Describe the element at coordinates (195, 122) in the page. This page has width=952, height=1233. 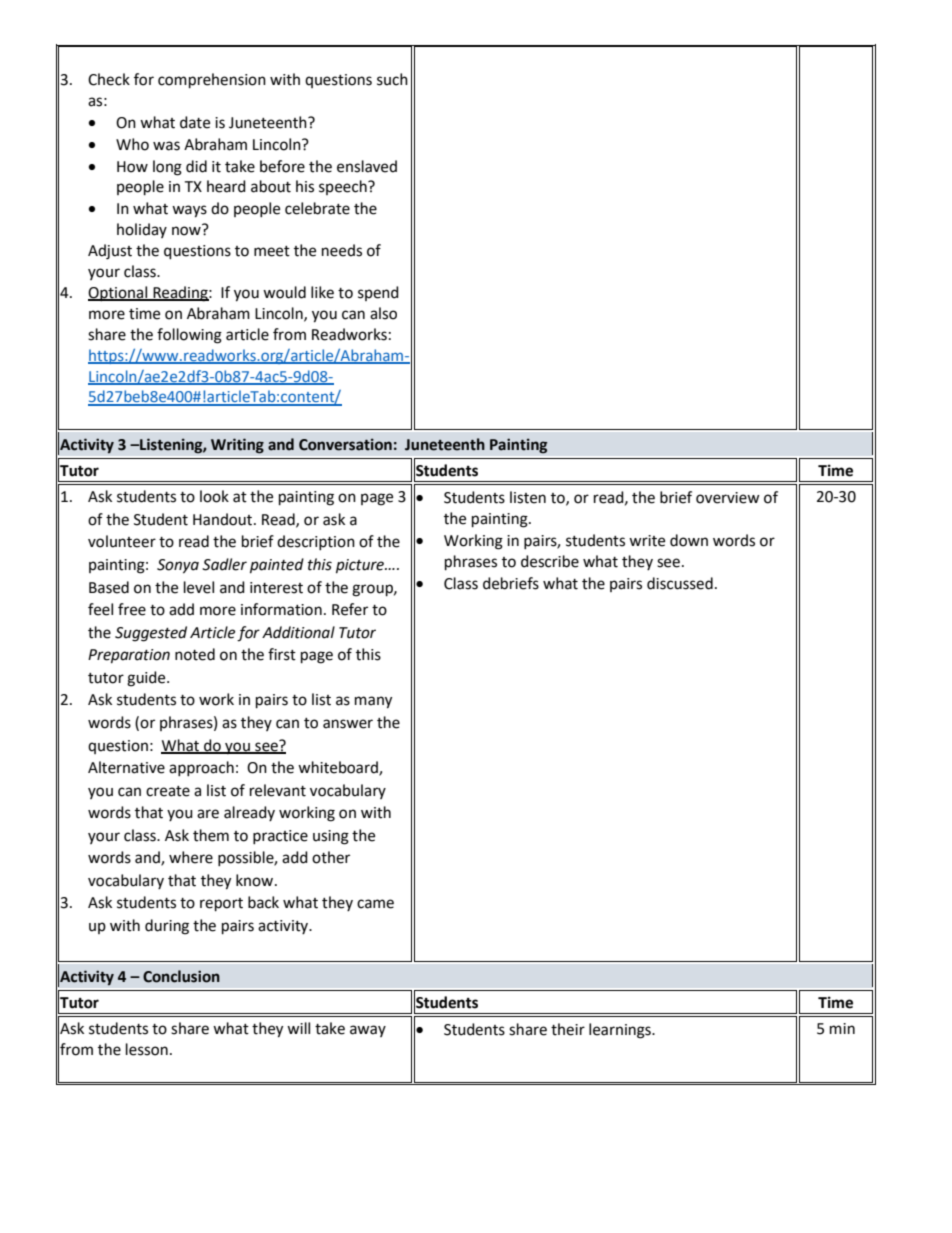
I see `date` at that location.
